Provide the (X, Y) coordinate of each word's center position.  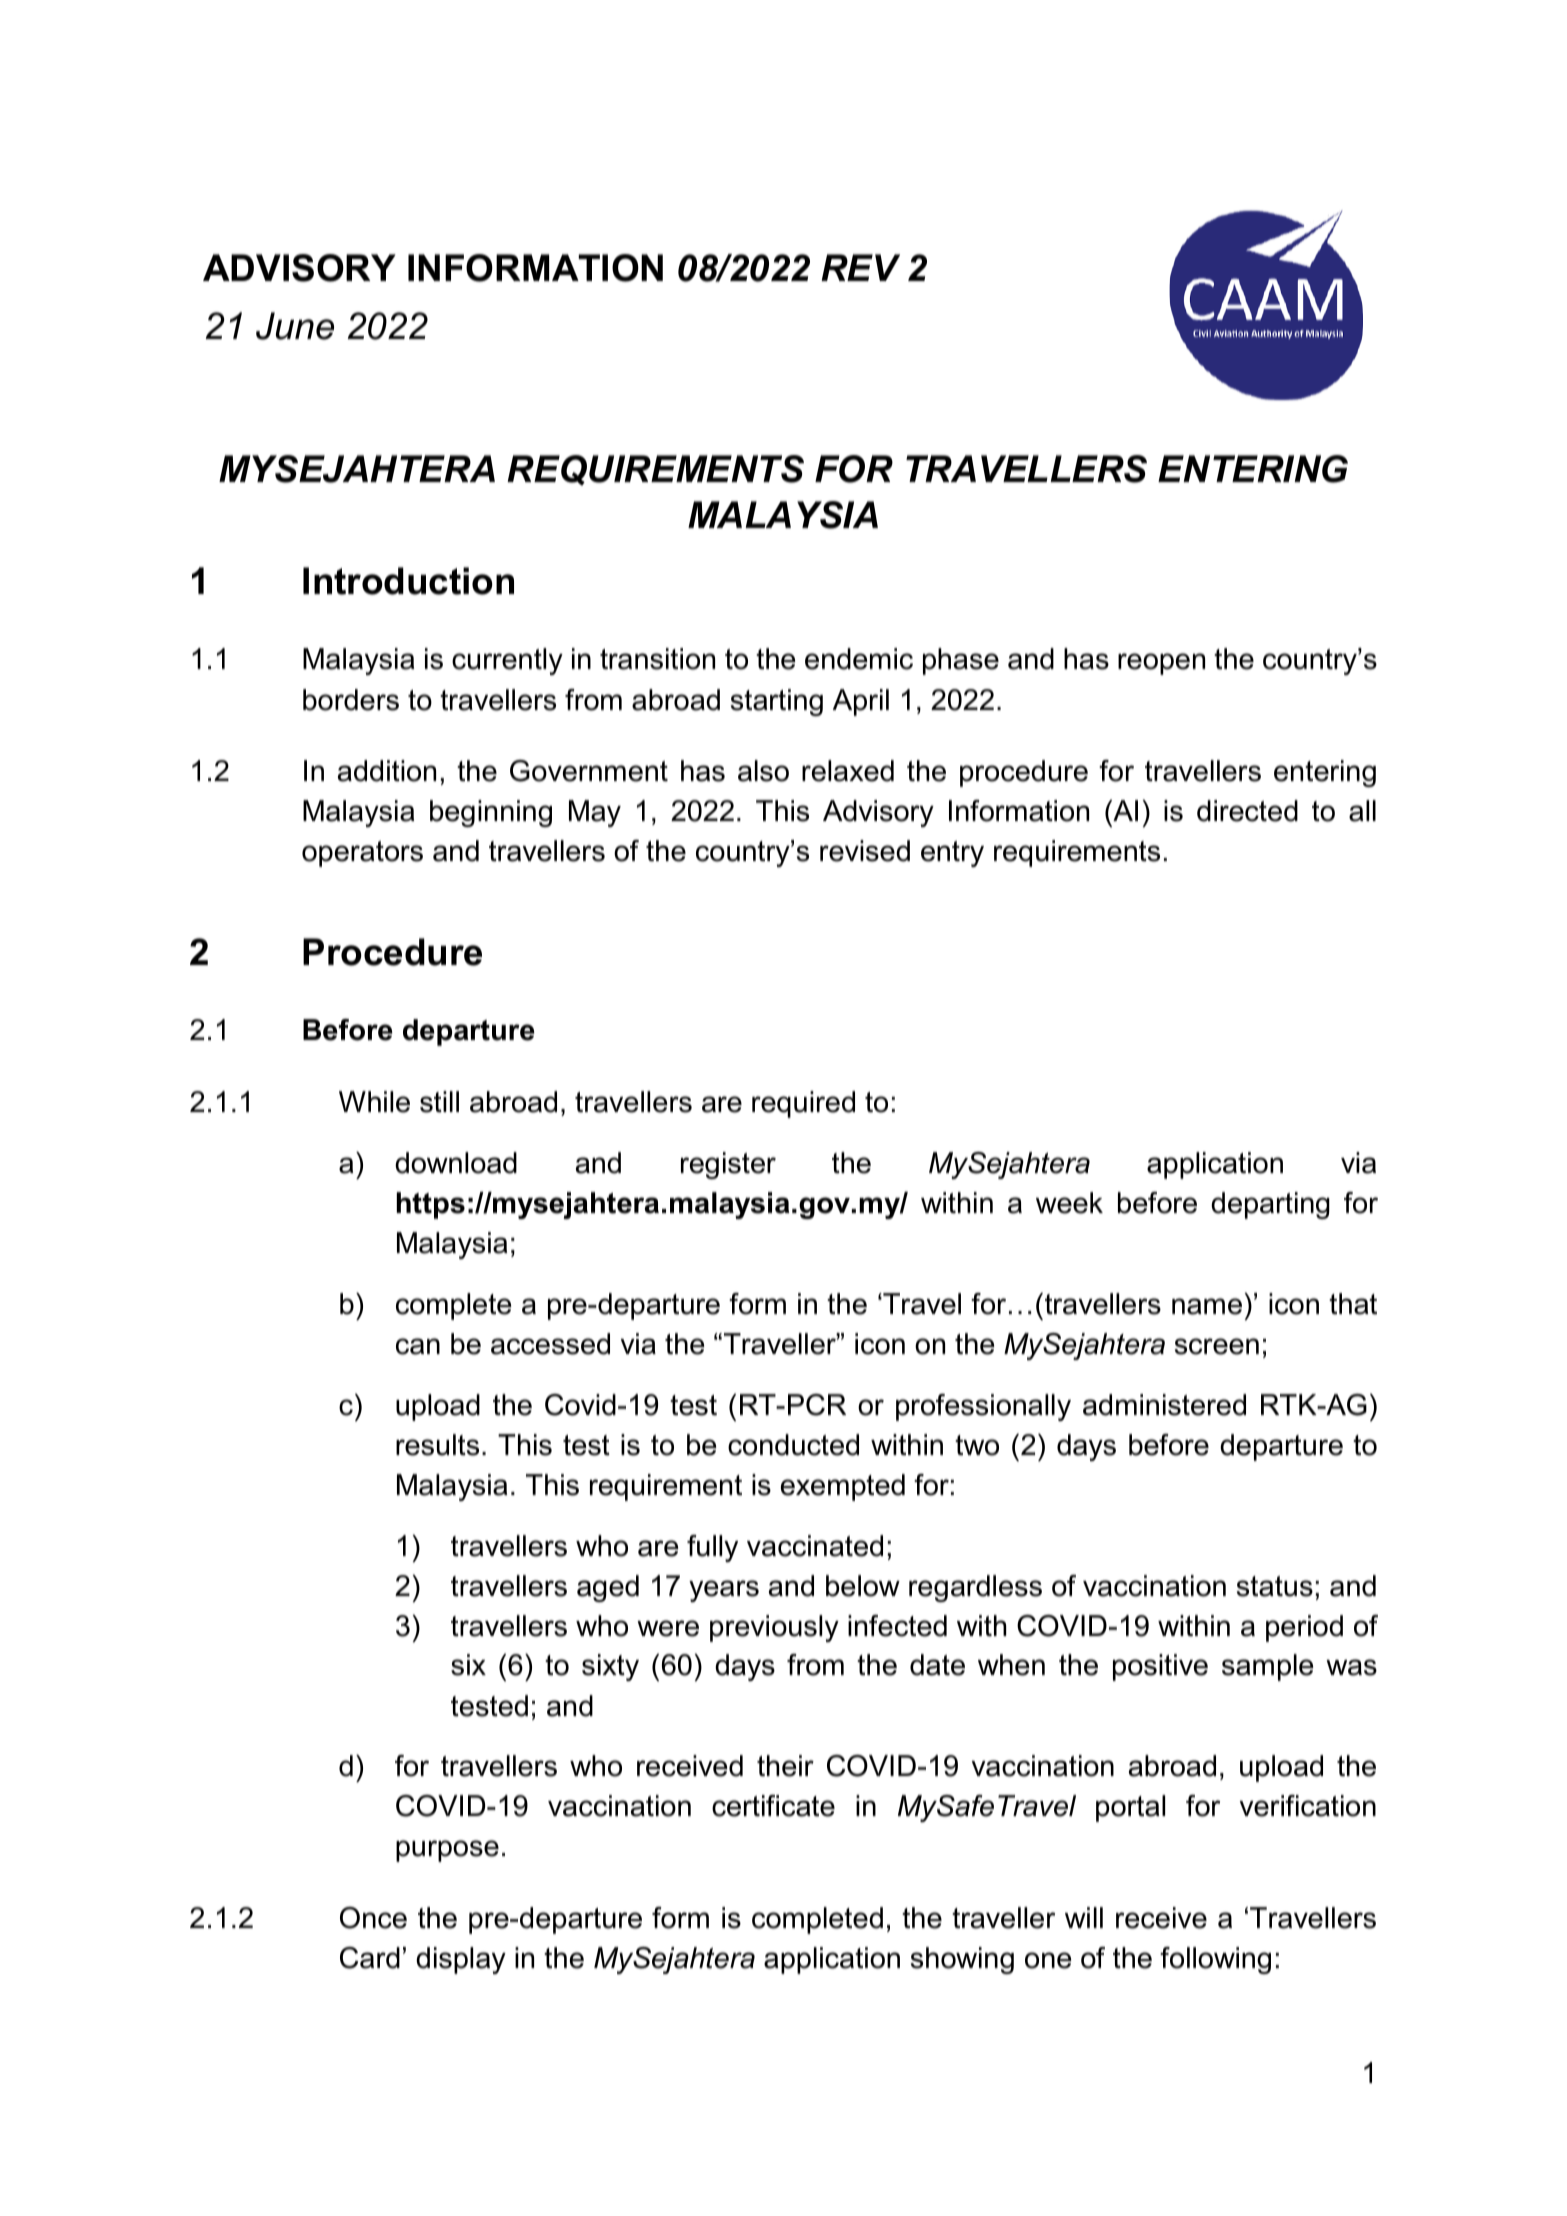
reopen (1161, 664)
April (861, 702)
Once (373, 1918)
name (1207, 1306)
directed (1247, 811)
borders (351, 700)
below (863, 1586)
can (418, 1346)
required (803, 1104)
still (439, 1102)
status (1275, 1586)
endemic (859, 659)
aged (608, 1588)
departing (1270, 1205)
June (295, 326)
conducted (793, 1445)
